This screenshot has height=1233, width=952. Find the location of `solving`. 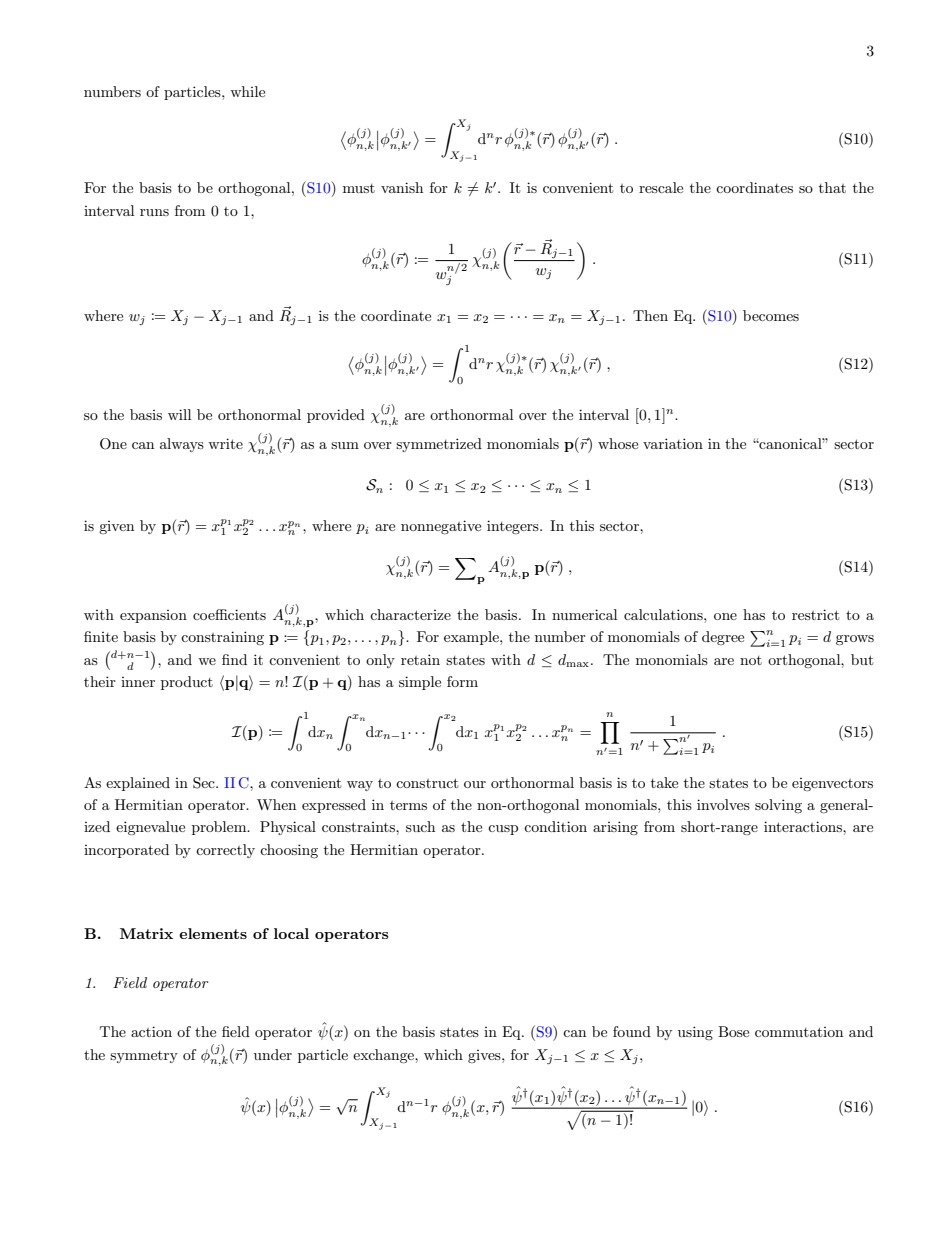

solving is located at coordinates (778, 806).
